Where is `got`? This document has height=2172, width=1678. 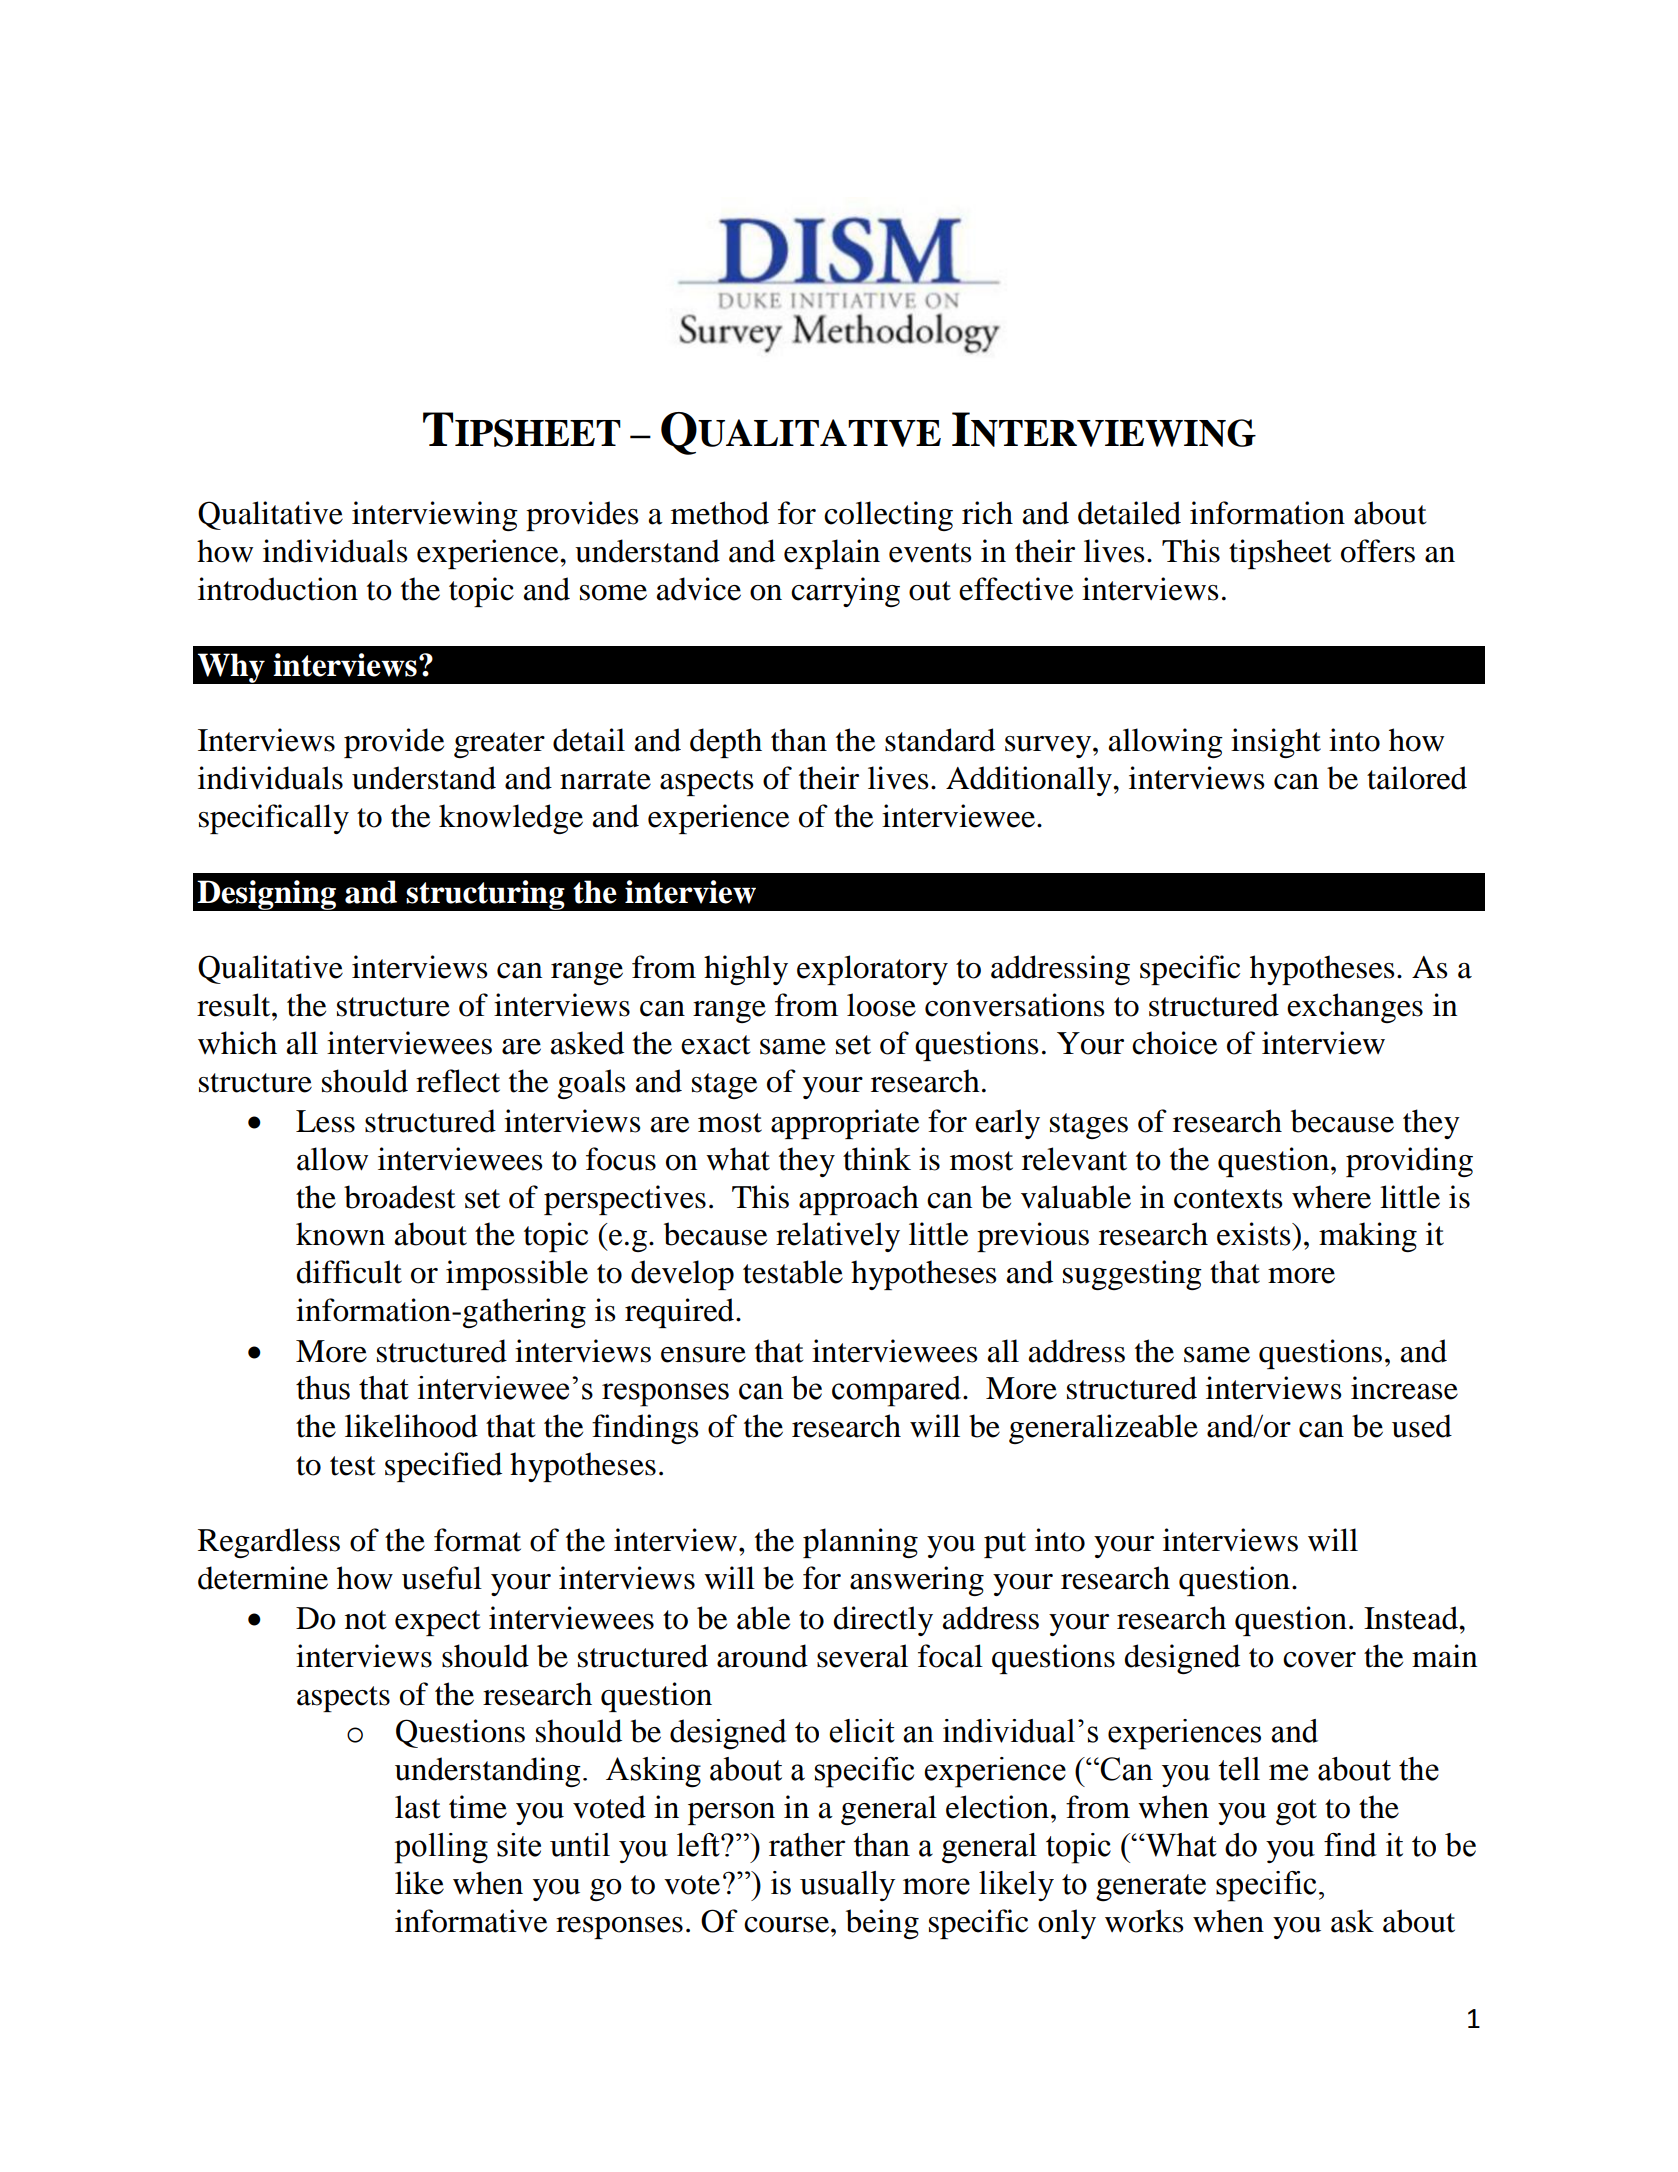 got is located at coordinates (1296, 1812).
